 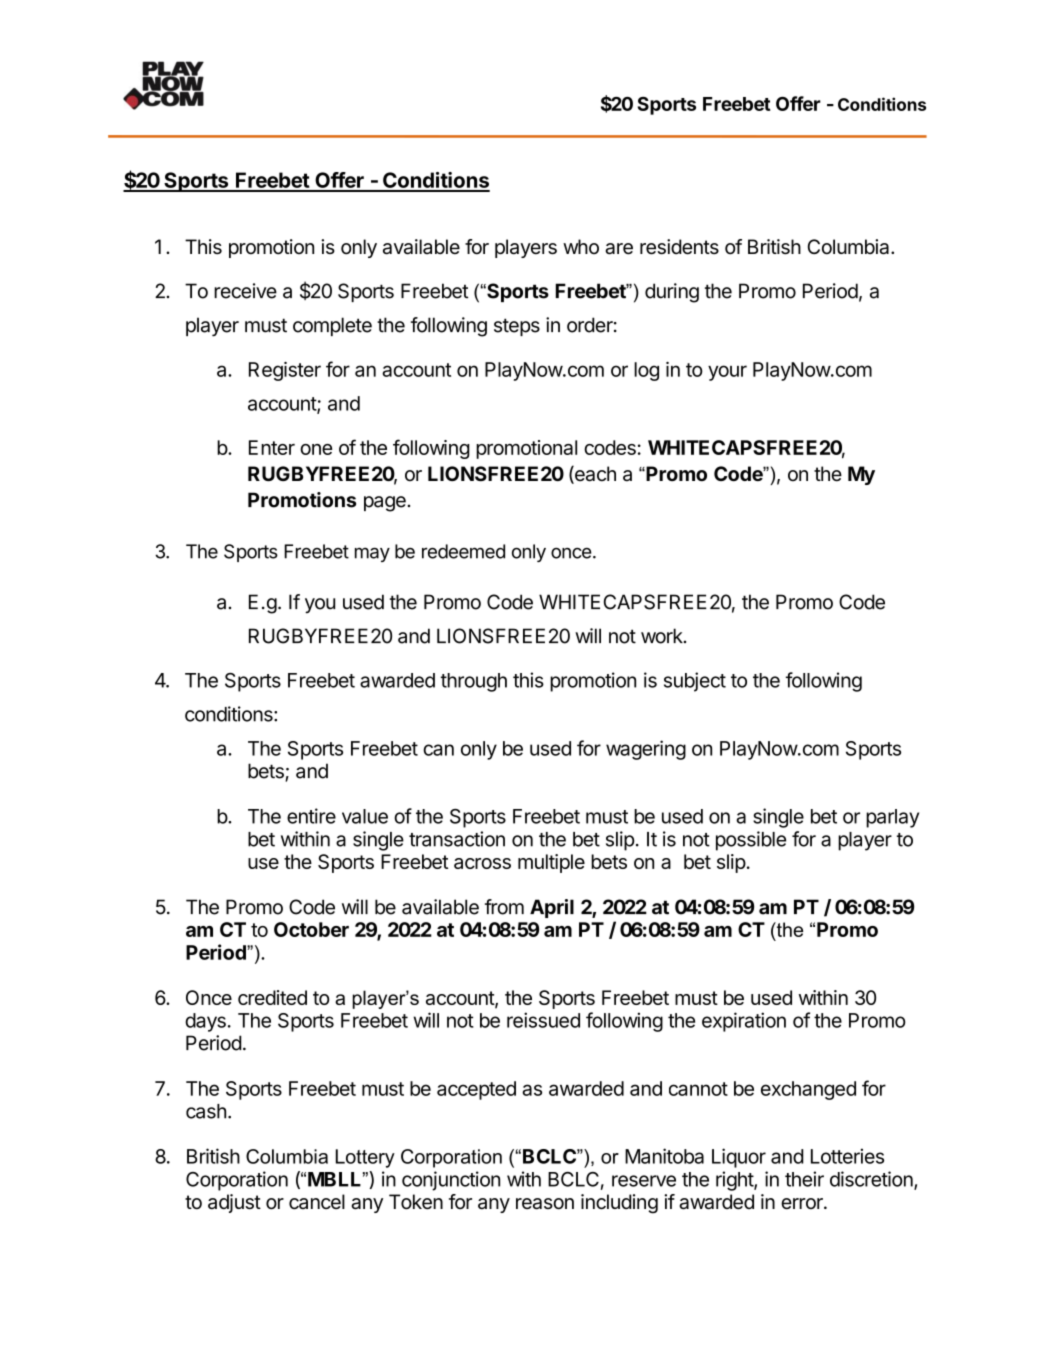 I want to click on possible, so click(x=751, y=841).
